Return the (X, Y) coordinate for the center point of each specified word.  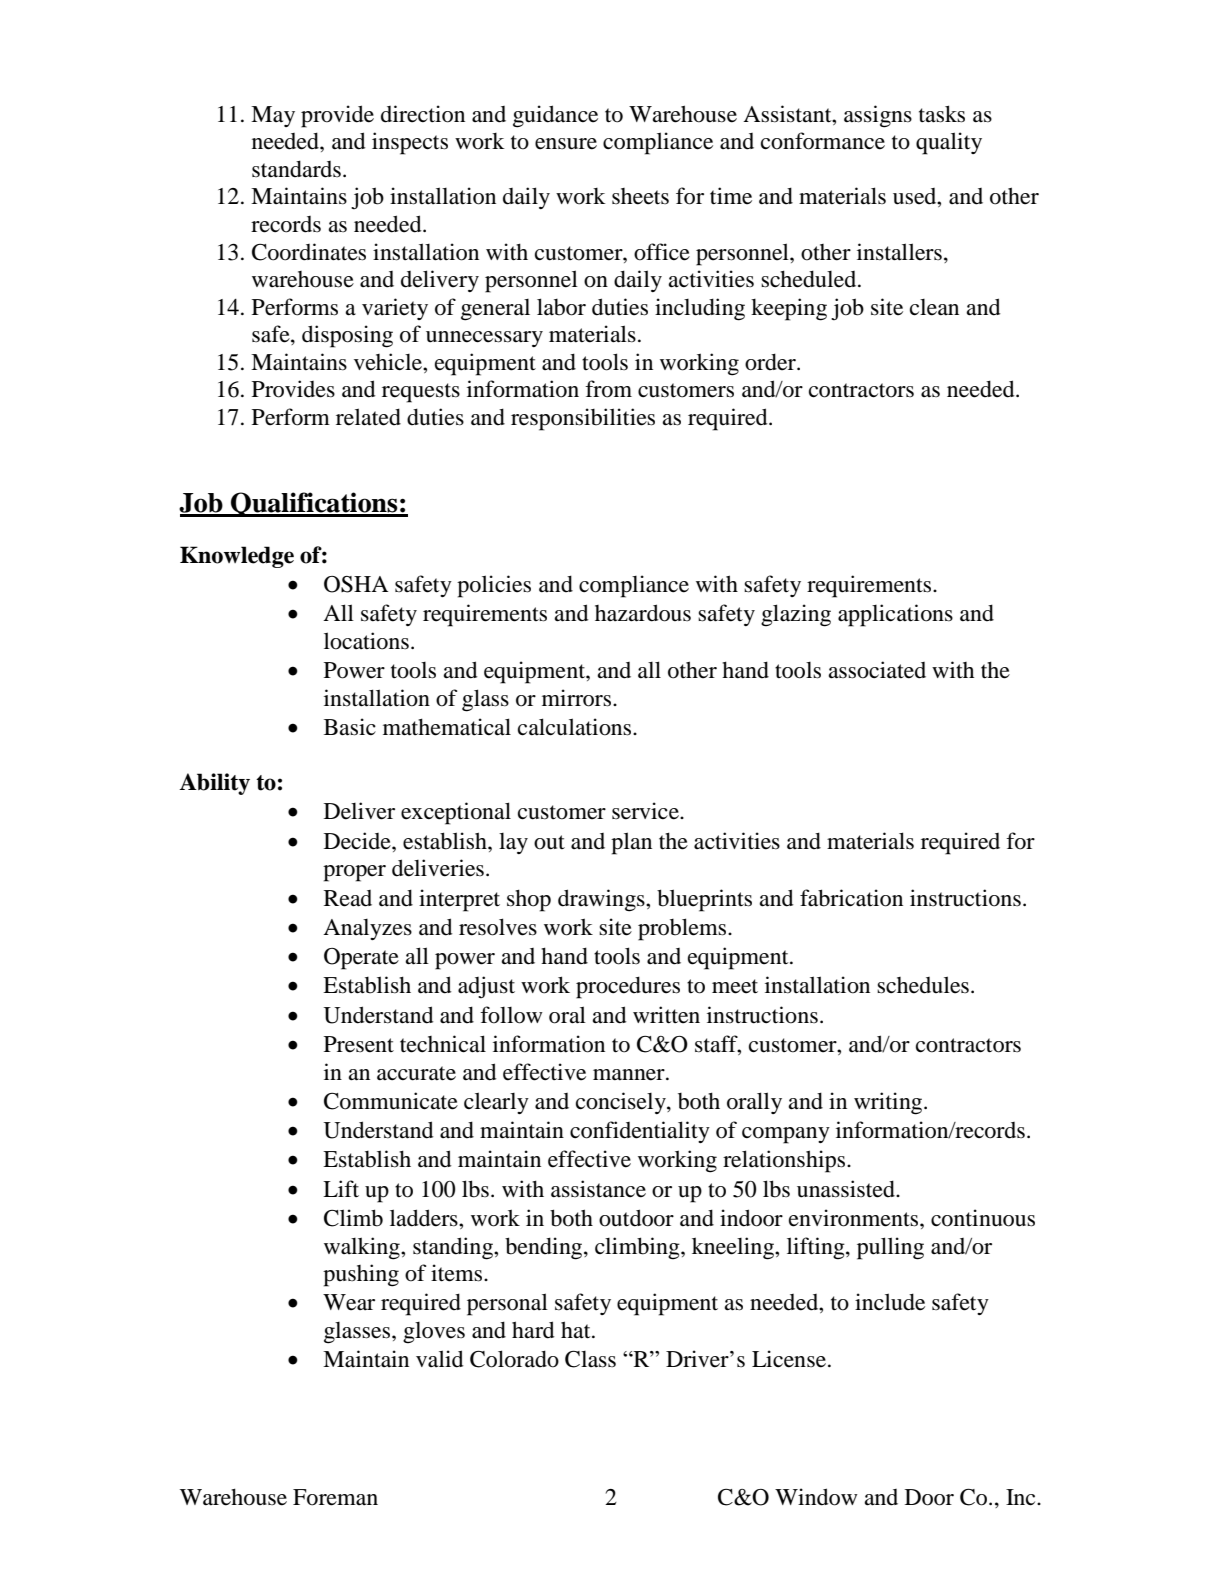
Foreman (335, 1497)
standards (296, 169)
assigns (878, 116)
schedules (923, 985)
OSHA (356, 584)
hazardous (643, 613)
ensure (566, 144)
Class (590, 1359)
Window (816, 1497)
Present (359, 1044)
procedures (628, 987)
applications (895, 615)
